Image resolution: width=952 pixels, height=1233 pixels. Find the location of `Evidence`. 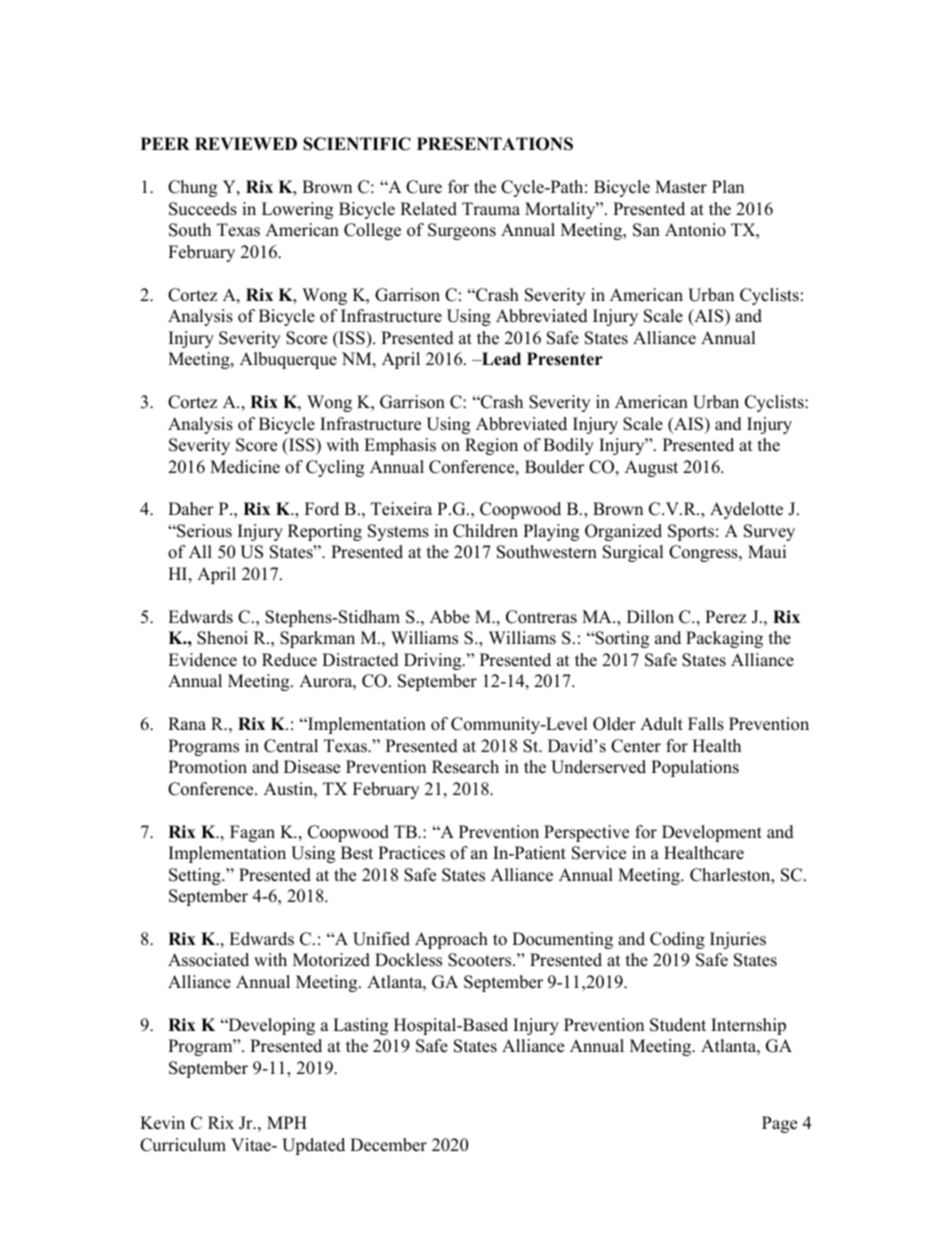

Evidence is located at coordinates (202, 660).
